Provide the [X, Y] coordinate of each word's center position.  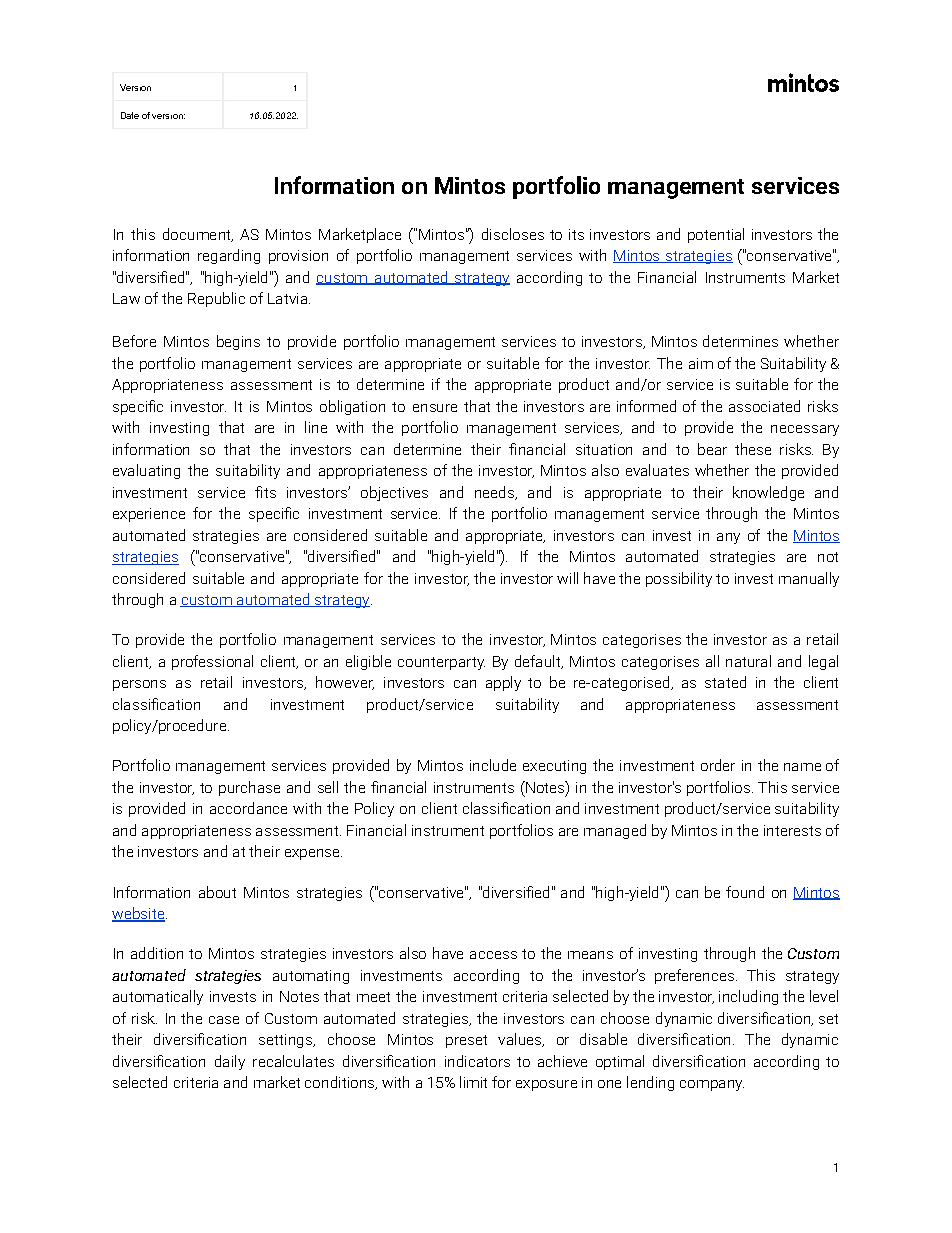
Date [130, 115]
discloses [513, 234]
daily [230, 1062]
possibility [679, 579]
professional [212, 662]
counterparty [441, 663]
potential [716, 235]
